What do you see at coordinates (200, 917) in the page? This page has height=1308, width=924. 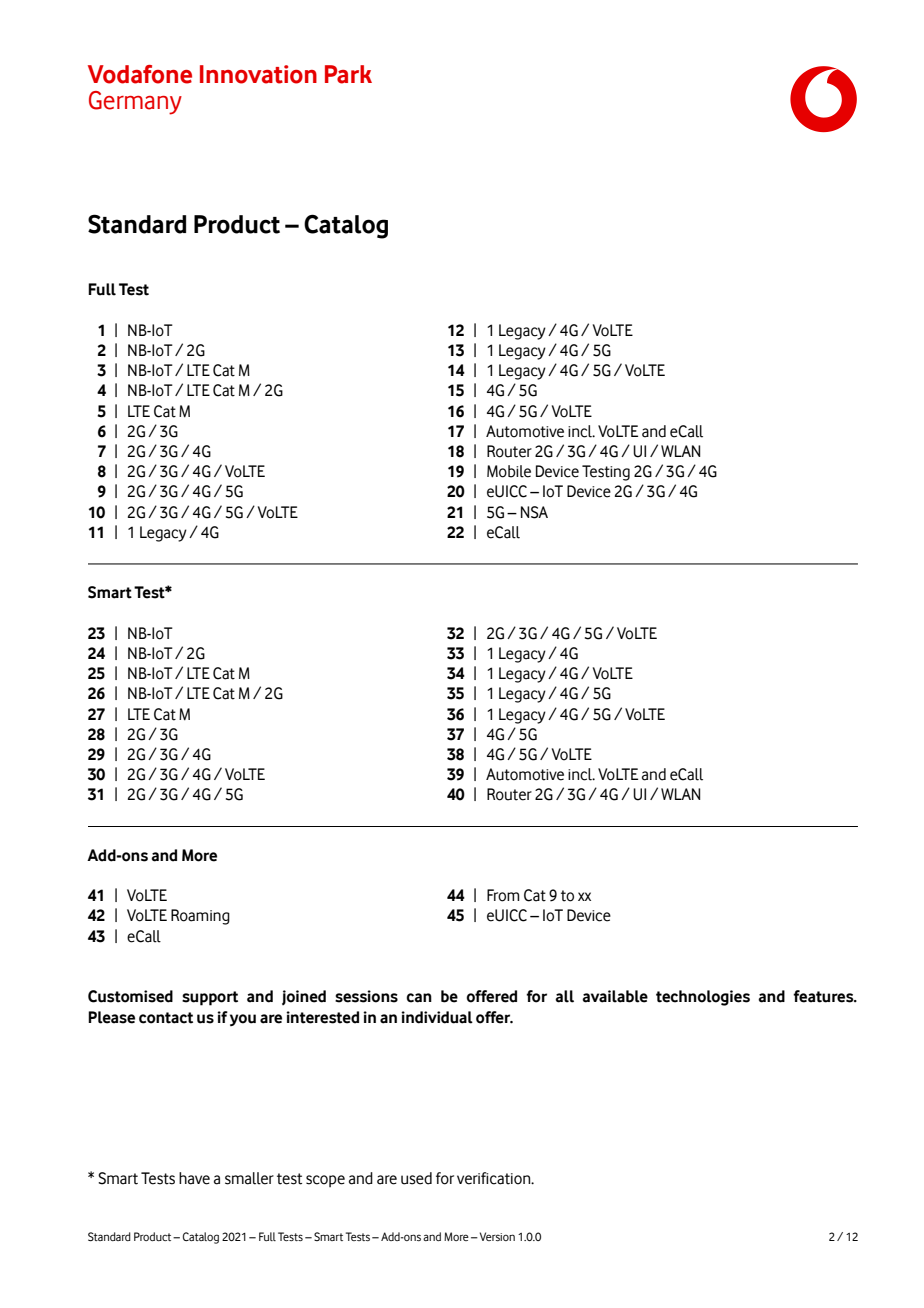 I see `Roaming` at bounding box center [200, 917].
